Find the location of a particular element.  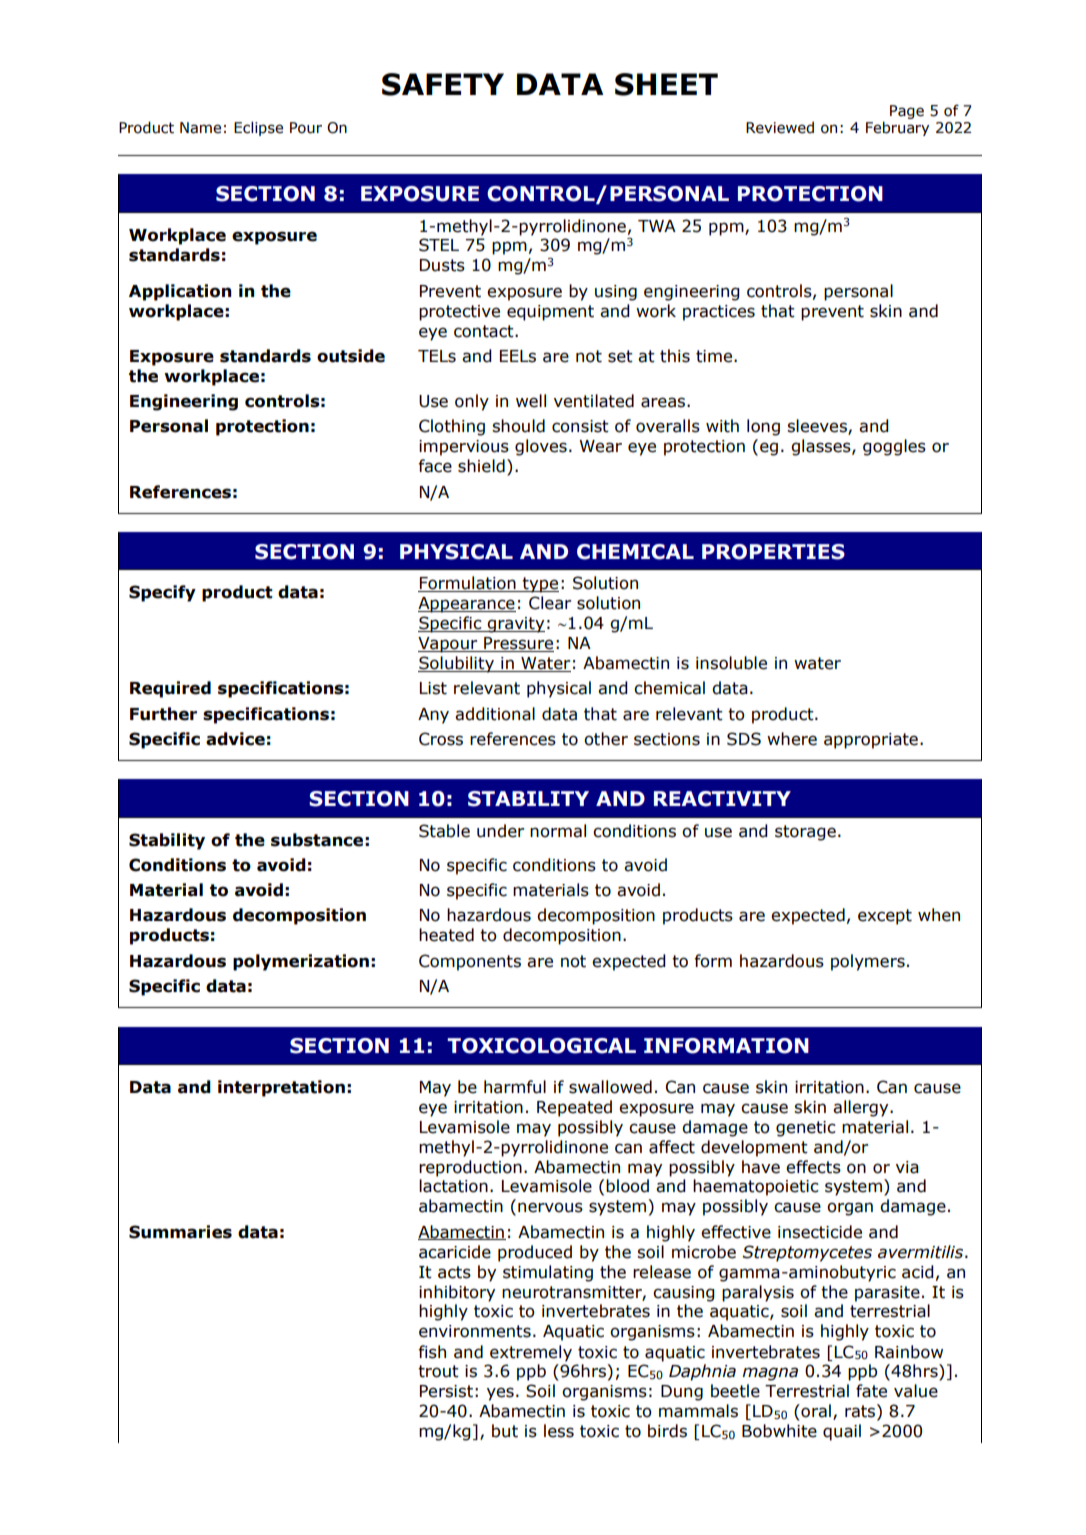

PROPERTIES is located at coordinates (773, 552).
